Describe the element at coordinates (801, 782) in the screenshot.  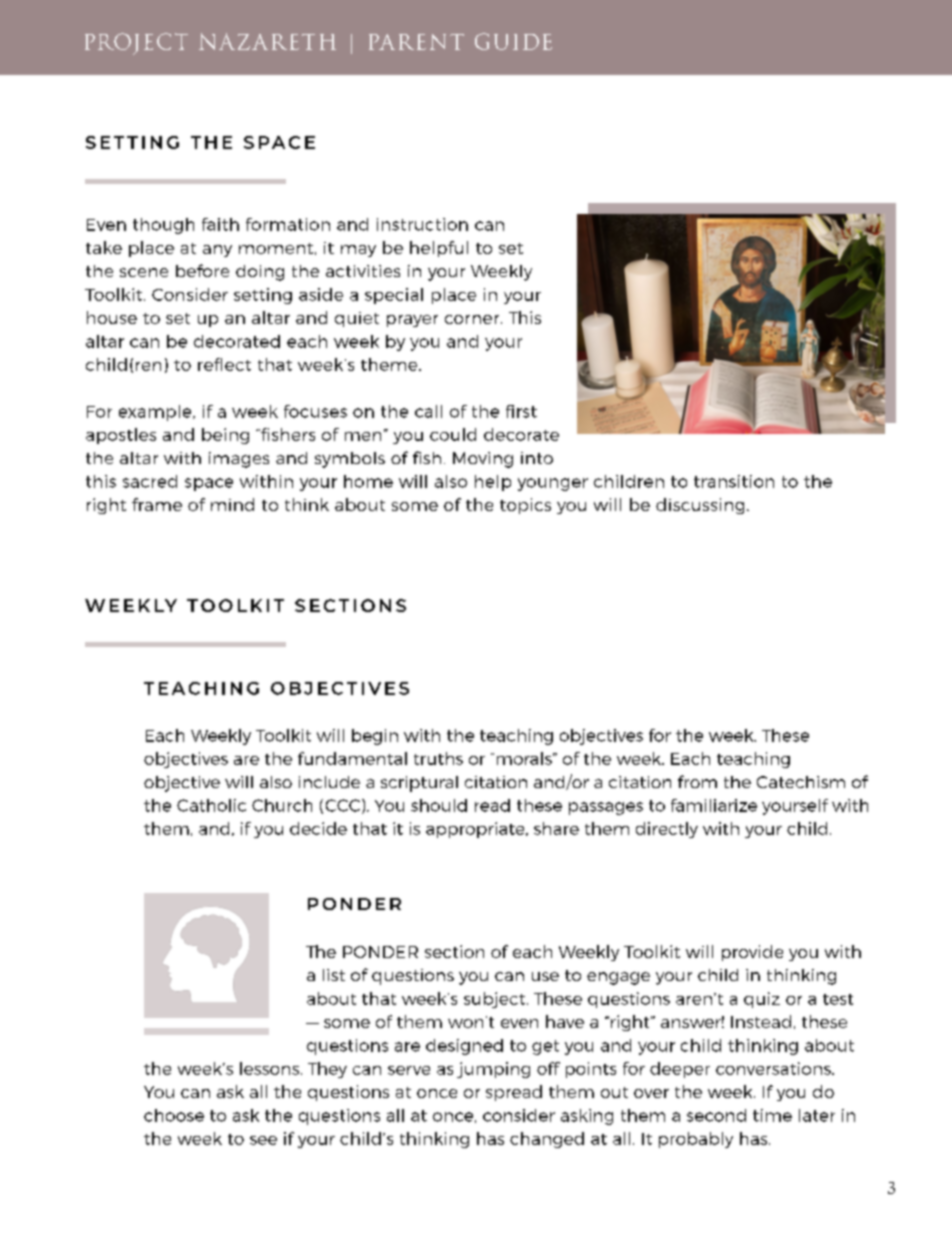
I see `Catechism` at that location.
